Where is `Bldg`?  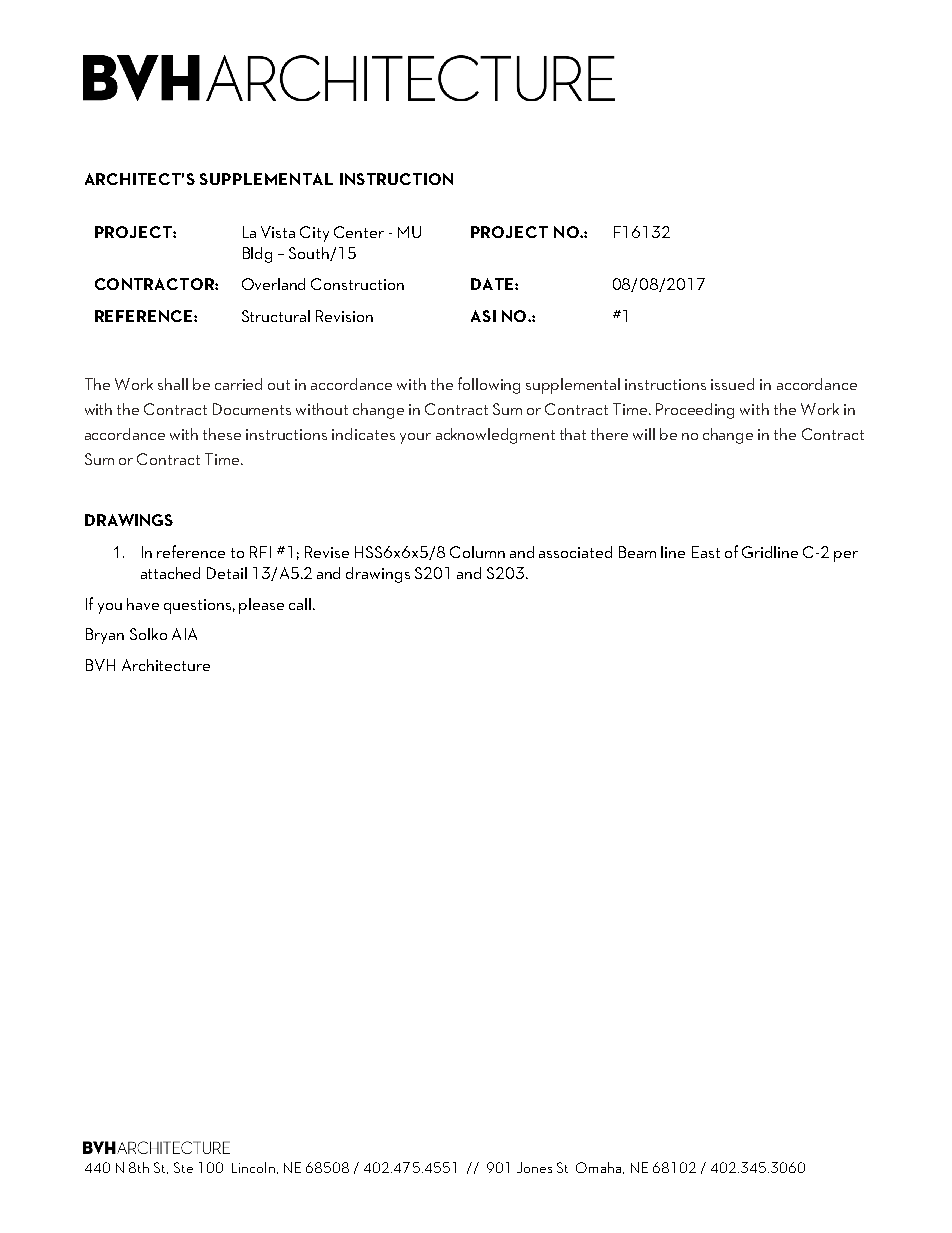 Bldg is located at coordinates (257, 255).
